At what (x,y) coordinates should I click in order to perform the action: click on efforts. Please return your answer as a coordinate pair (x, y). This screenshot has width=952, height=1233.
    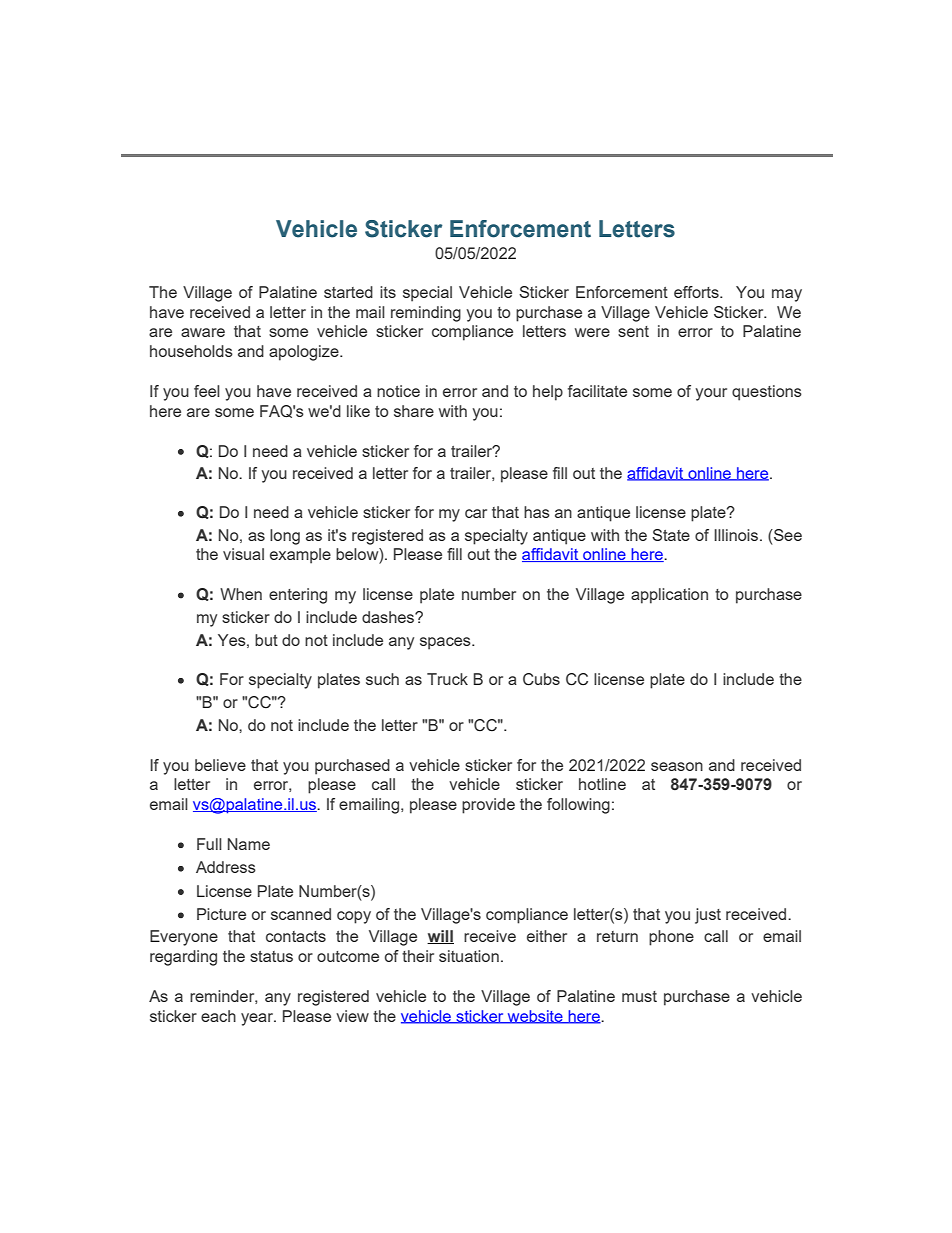
    Looking at the image, I should click on (697, 292).
